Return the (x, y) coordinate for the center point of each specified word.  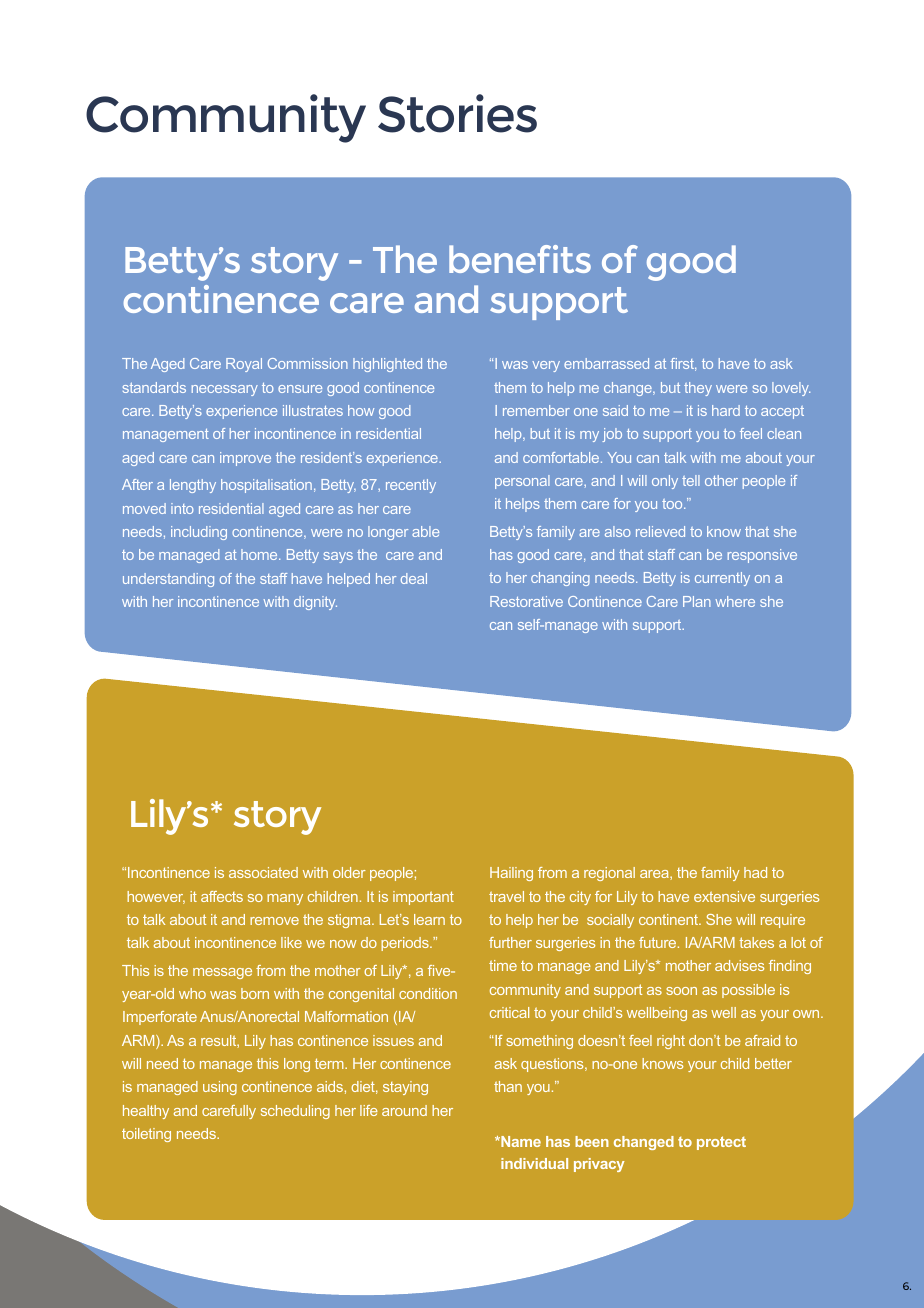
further (510, 942)
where (735, 601)
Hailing (511, 874)
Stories (457, 113)
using (220, 1088)
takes (756, 942)
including (199, 533)
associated (263, 872)
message (222, 973)
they (698, 389)
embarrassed (606, 363)
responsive (762, 556)
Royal (244, 365)
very (546, 366)
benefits (520, 259)
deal (414, 578)
